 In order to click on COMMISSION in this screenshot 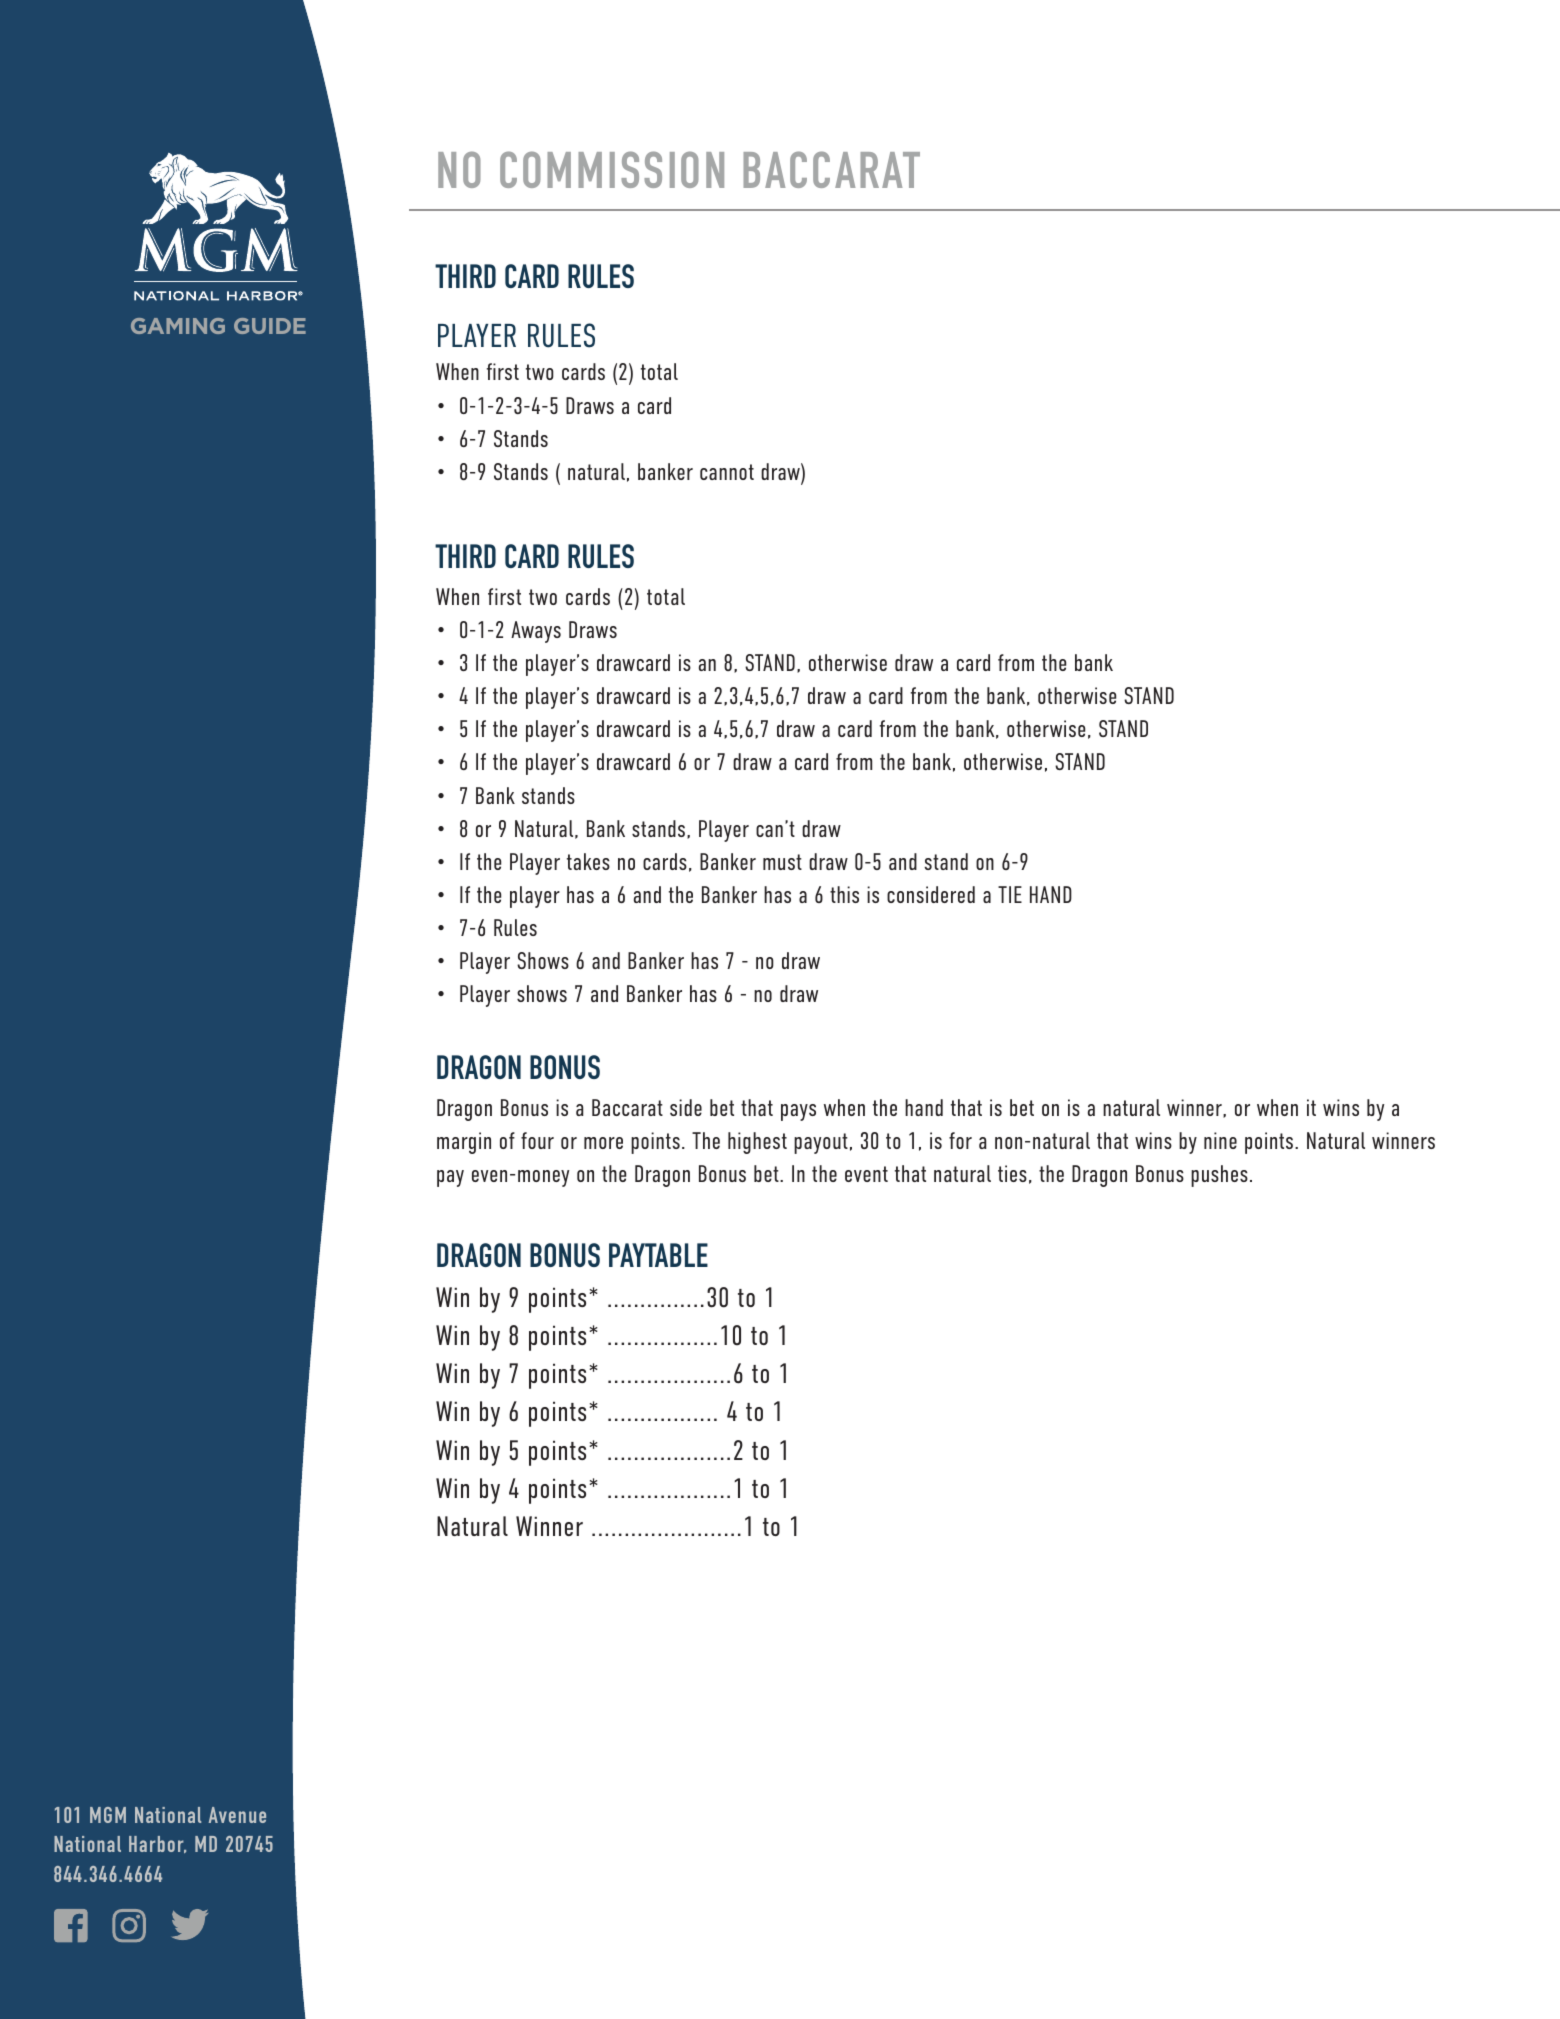, I will do `click(612, 169)`.
